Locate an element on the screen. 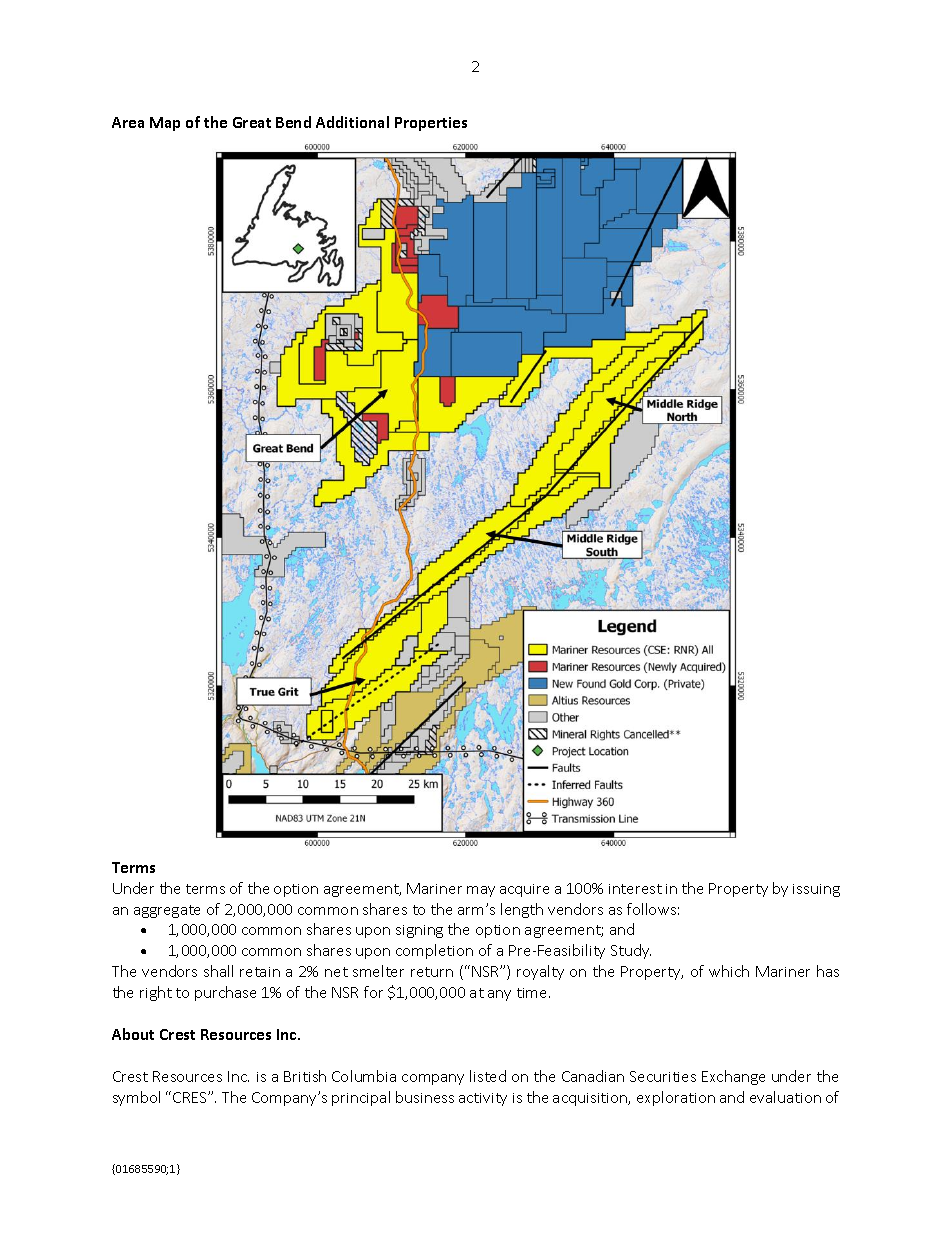  Additional is located at coordinates (352, 122).
